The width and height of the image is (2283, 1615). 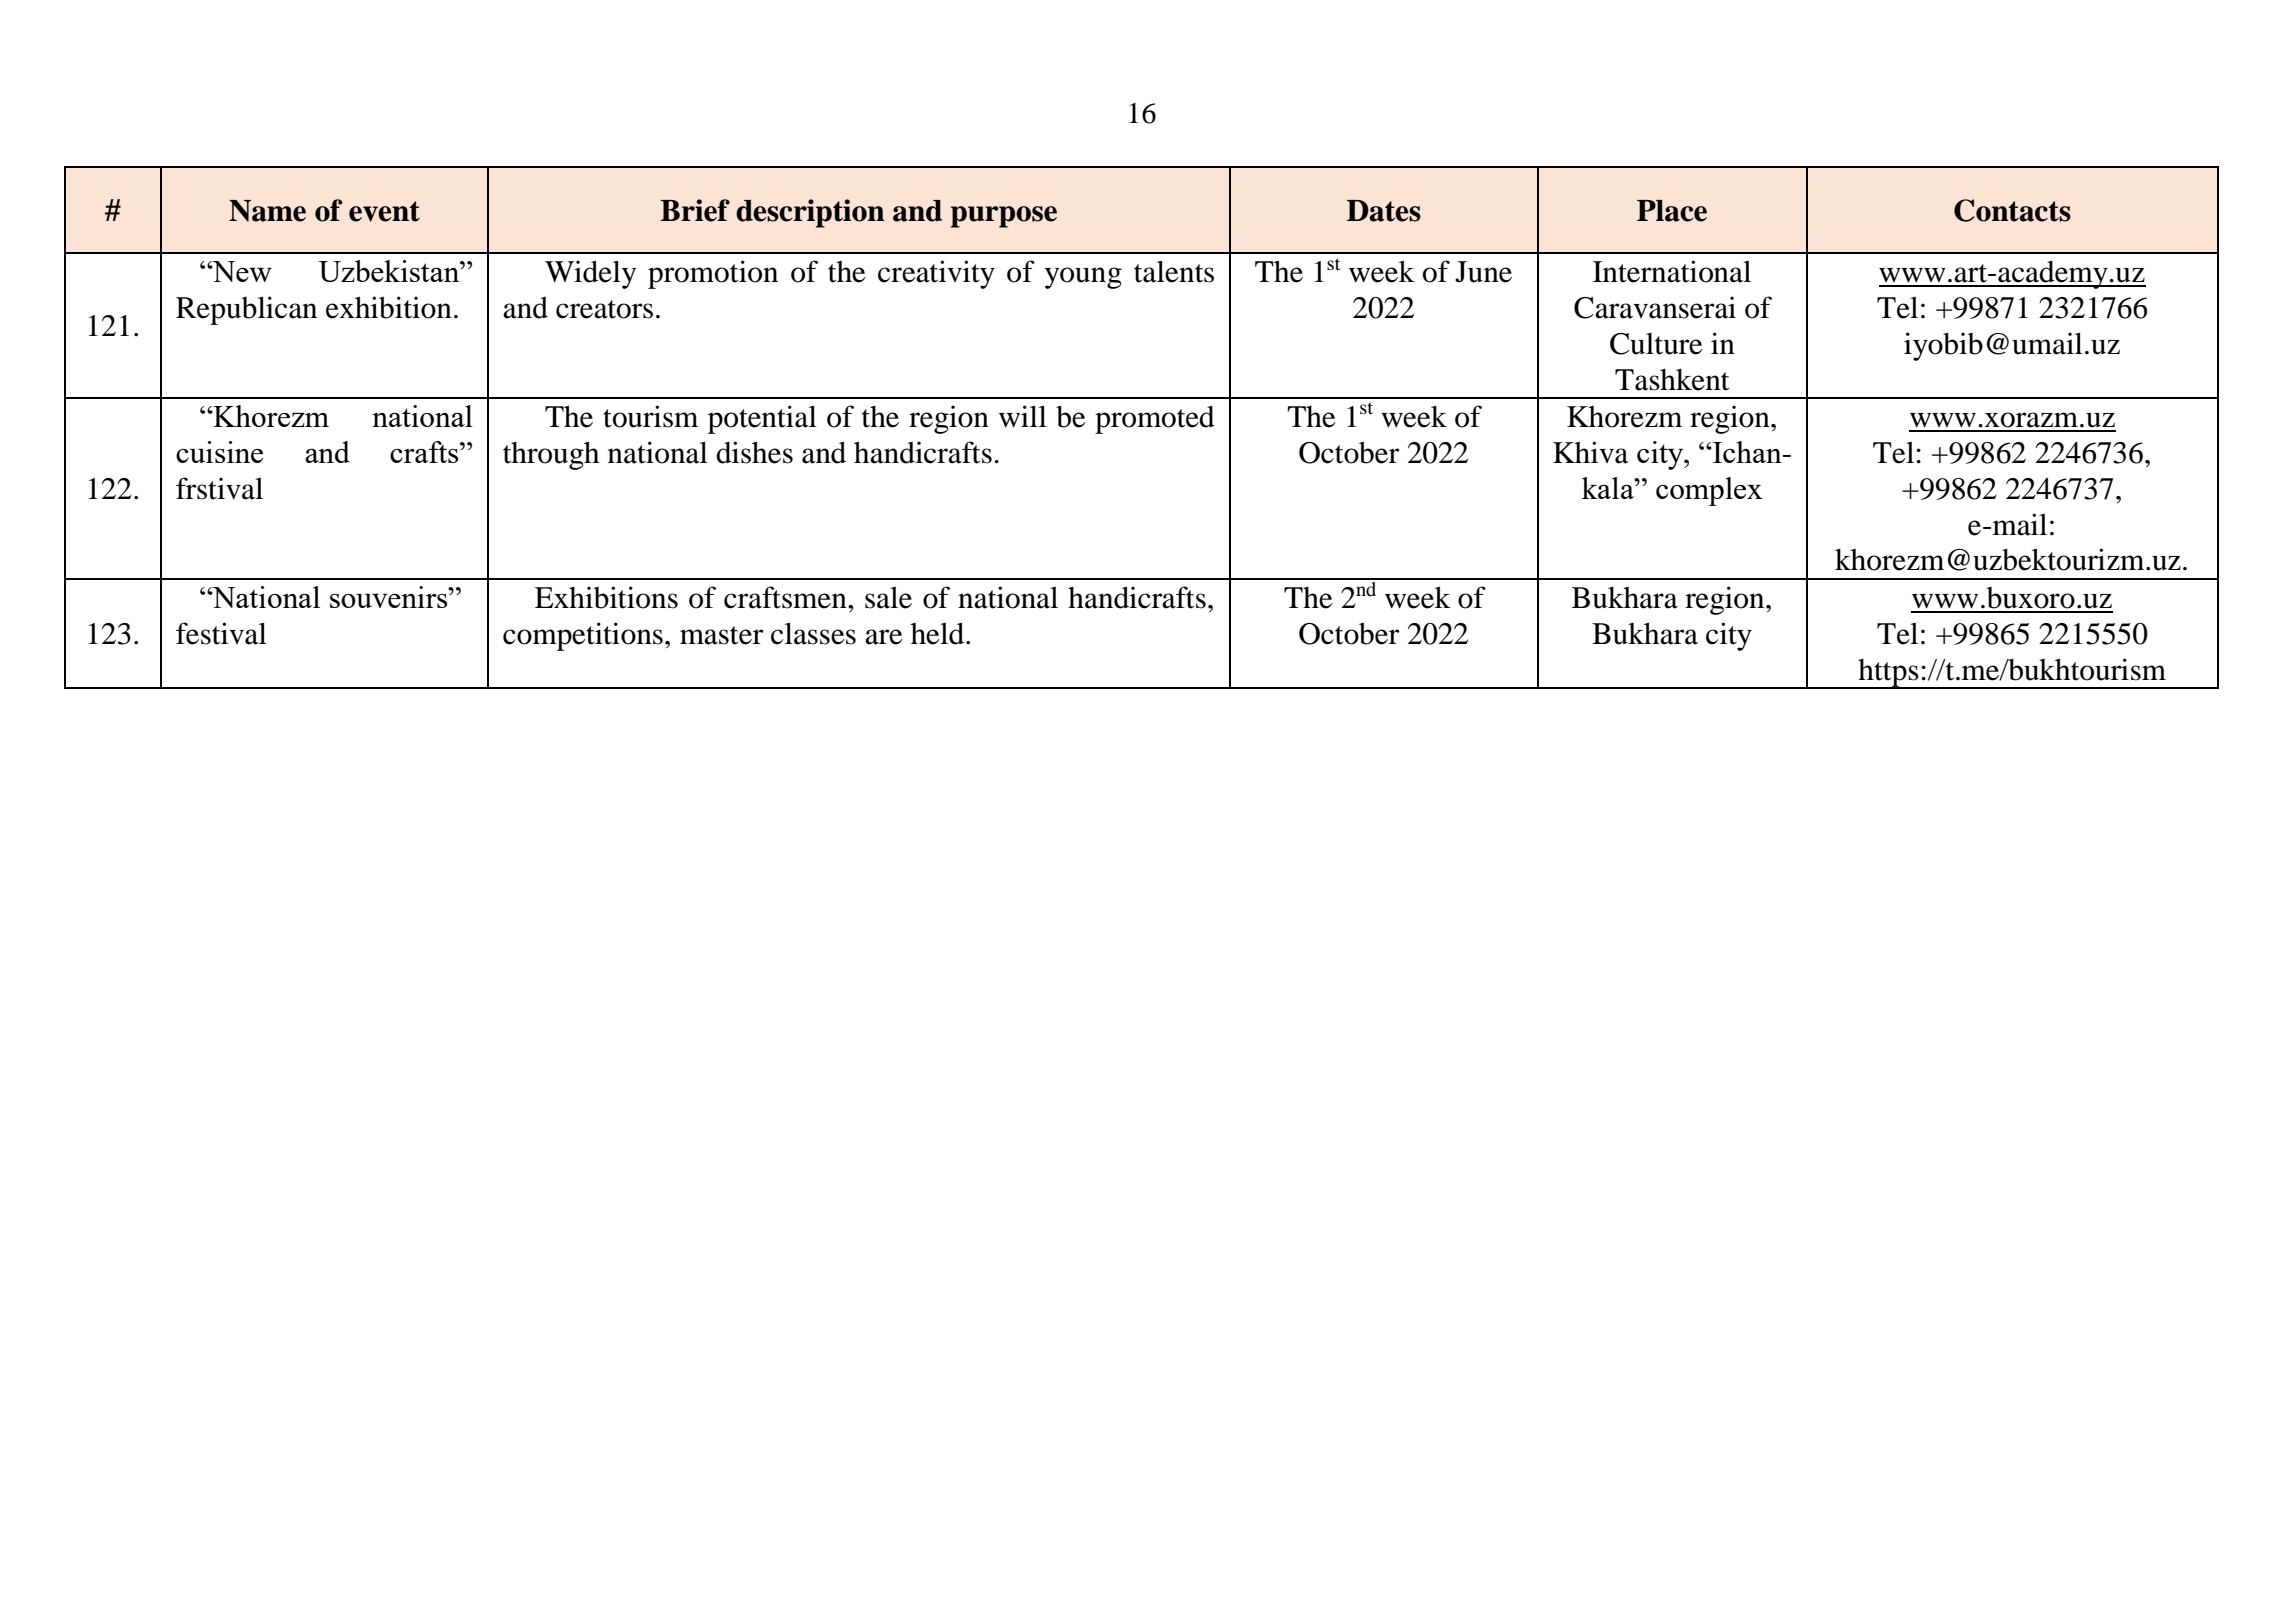 What do you see at coordinates (384, 211) in the image?
I see `event` at bounding box center [384, 211].
